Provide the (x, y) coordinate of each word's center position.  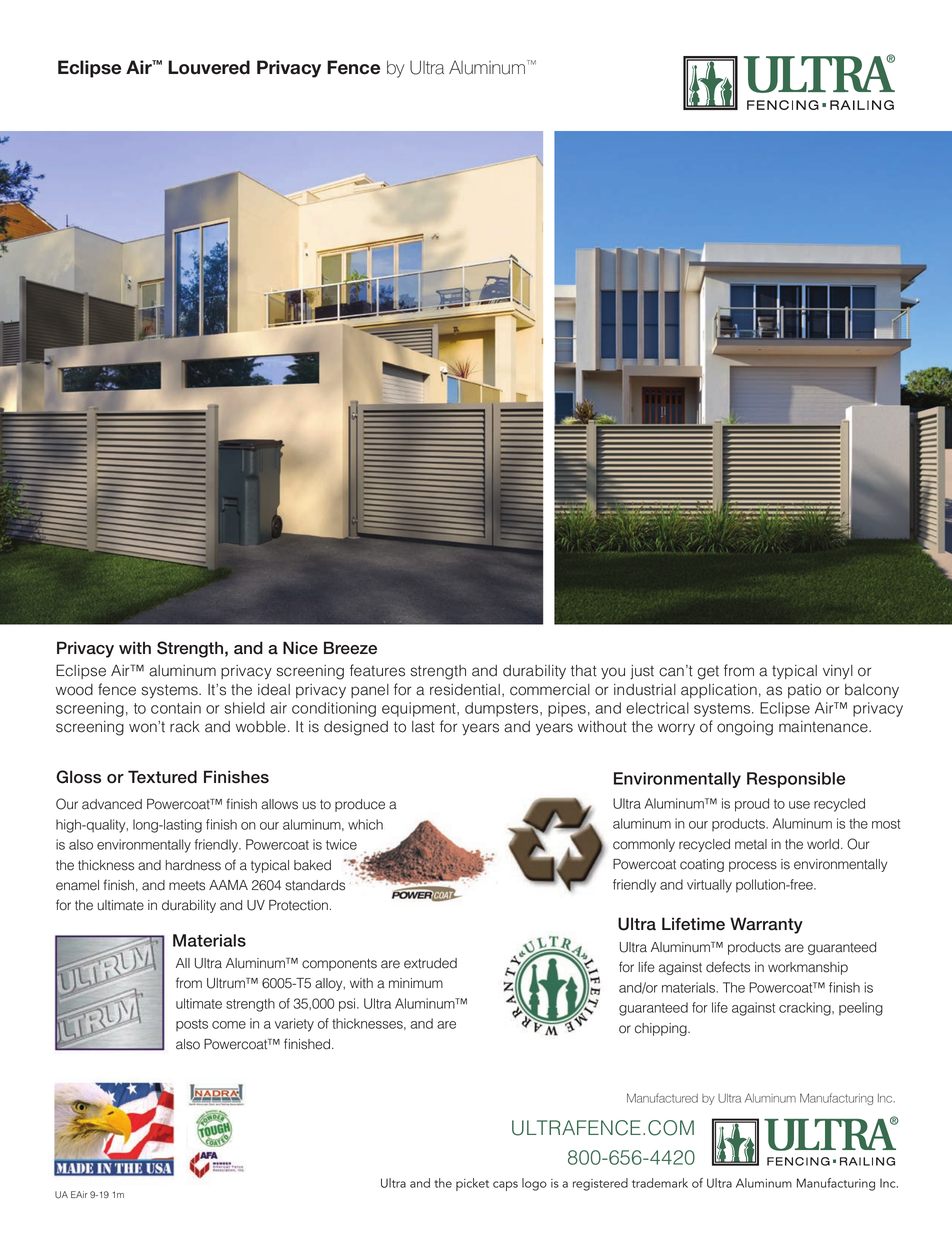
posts (192, 1025)
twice (341, 844)
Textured (162, 777)
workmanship (808, 968)
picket (472, 1184)
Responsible (796, 780)
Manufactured (662, 1098)
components (339, 964)
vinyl (838, 672)
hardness (193, 865)
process (753, 866)
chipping (662, 1029)
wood (74, 690)
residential (465, 690)
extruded (430, 963)
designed (356, 728)
